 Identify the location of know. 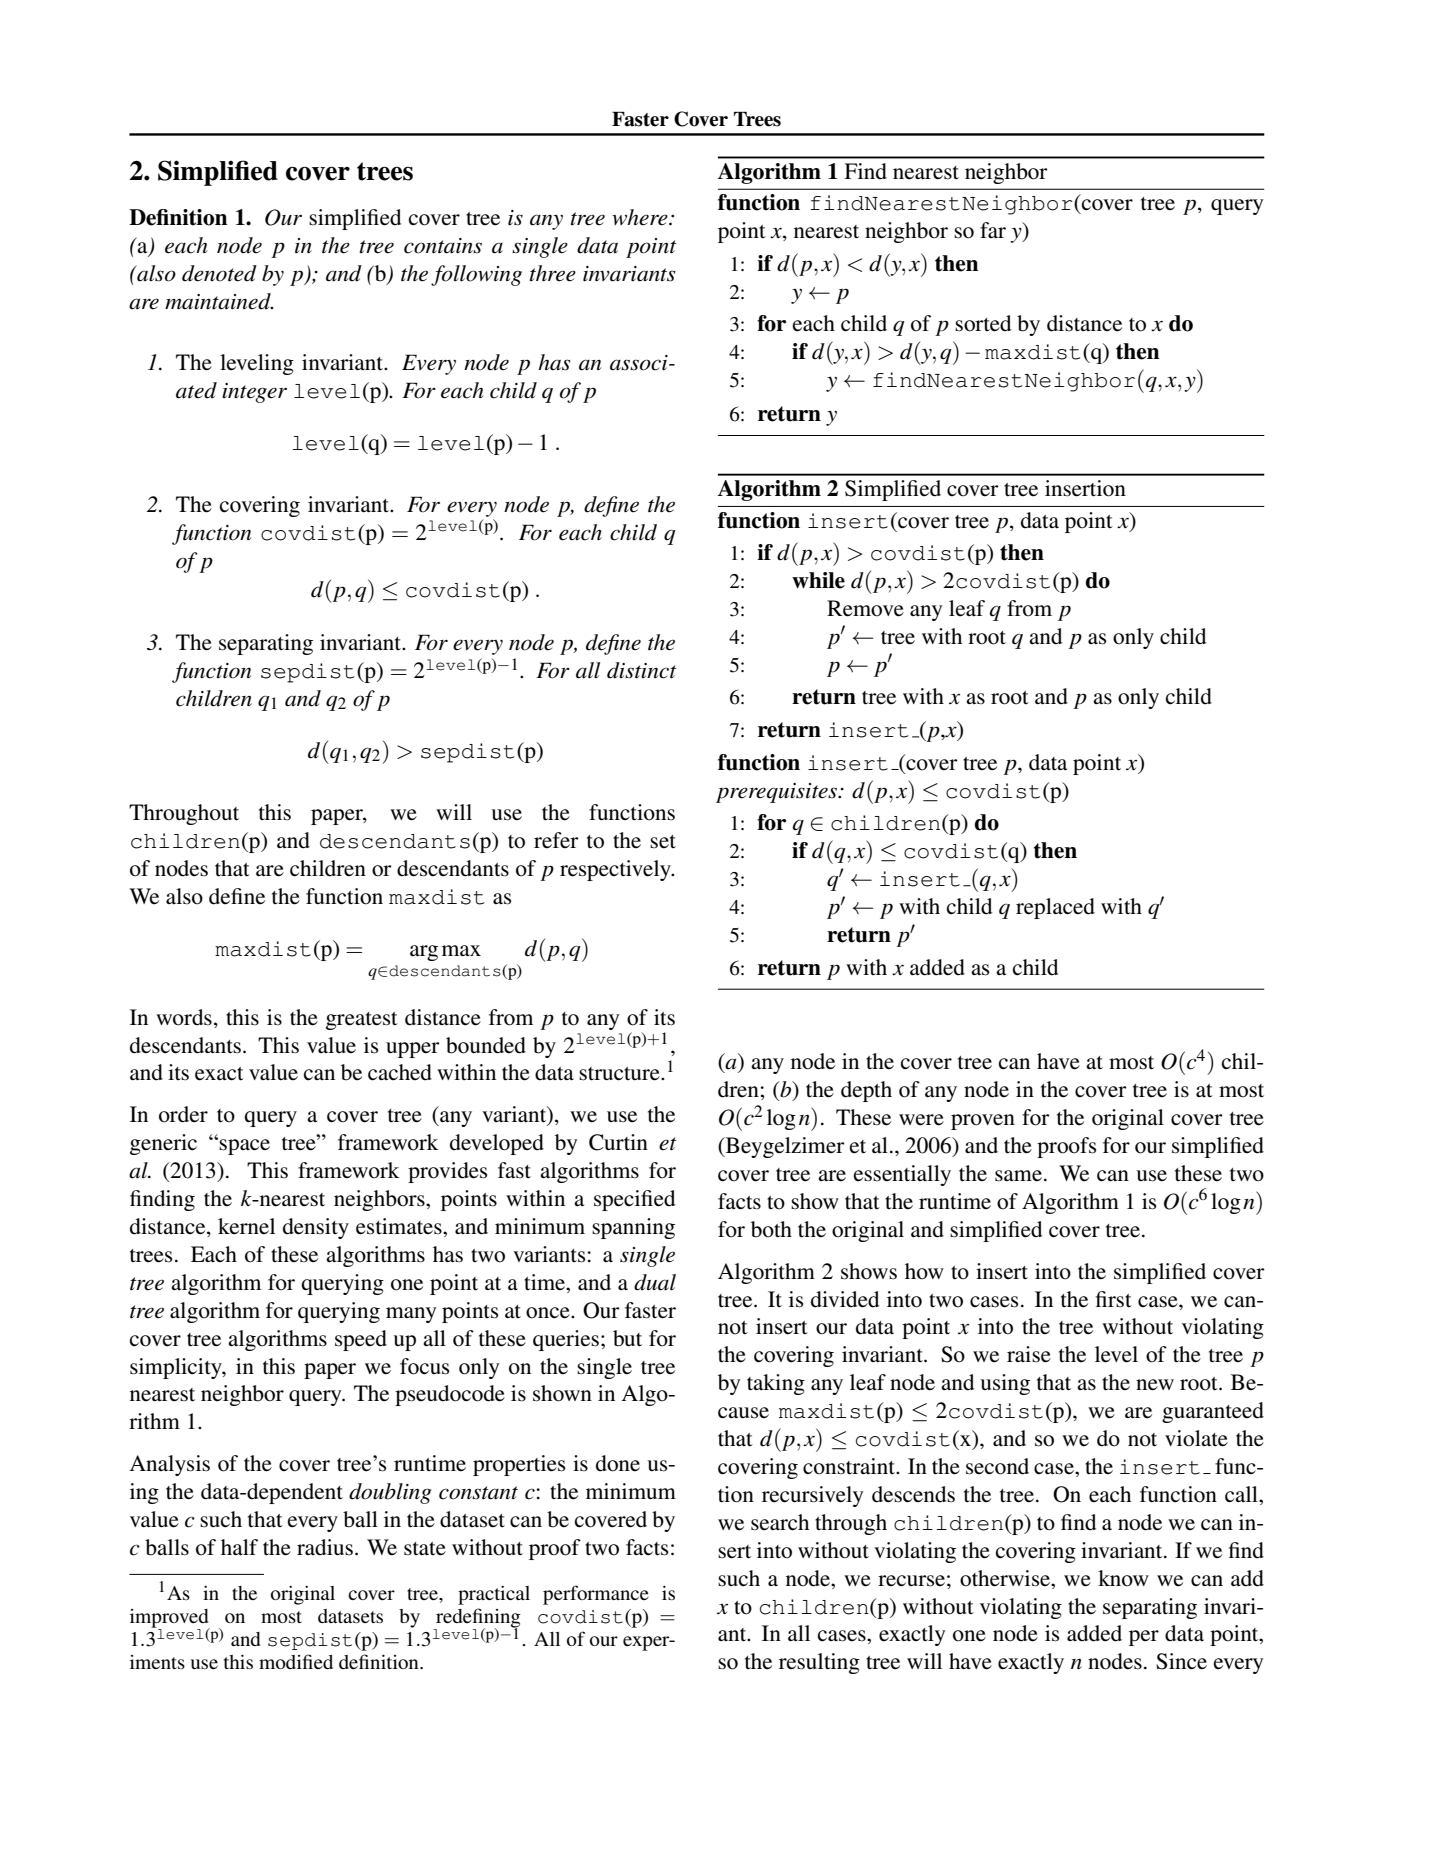
(1123, 1578).
